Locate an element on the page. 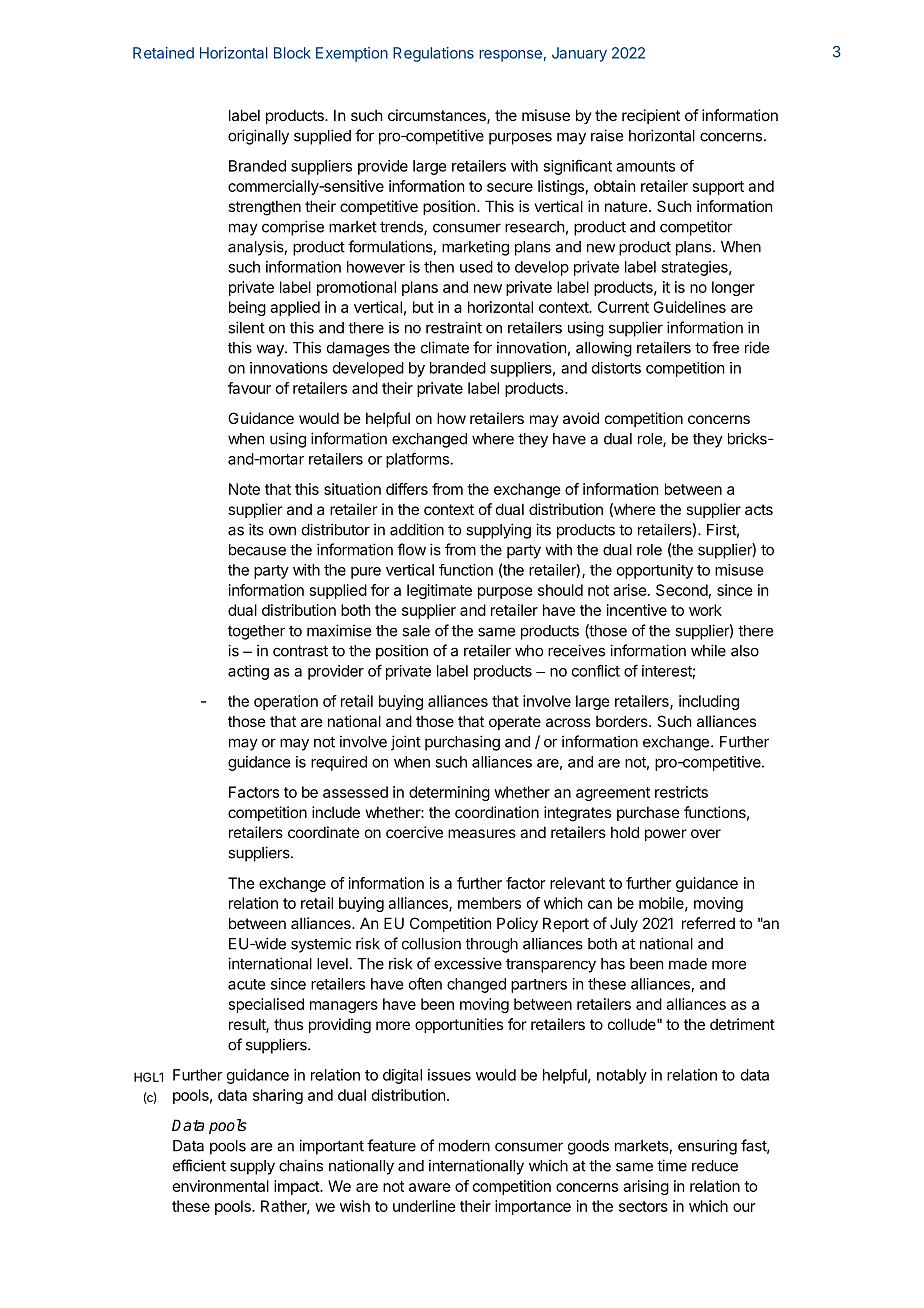  modern is located at coordinates (464, 1146).
